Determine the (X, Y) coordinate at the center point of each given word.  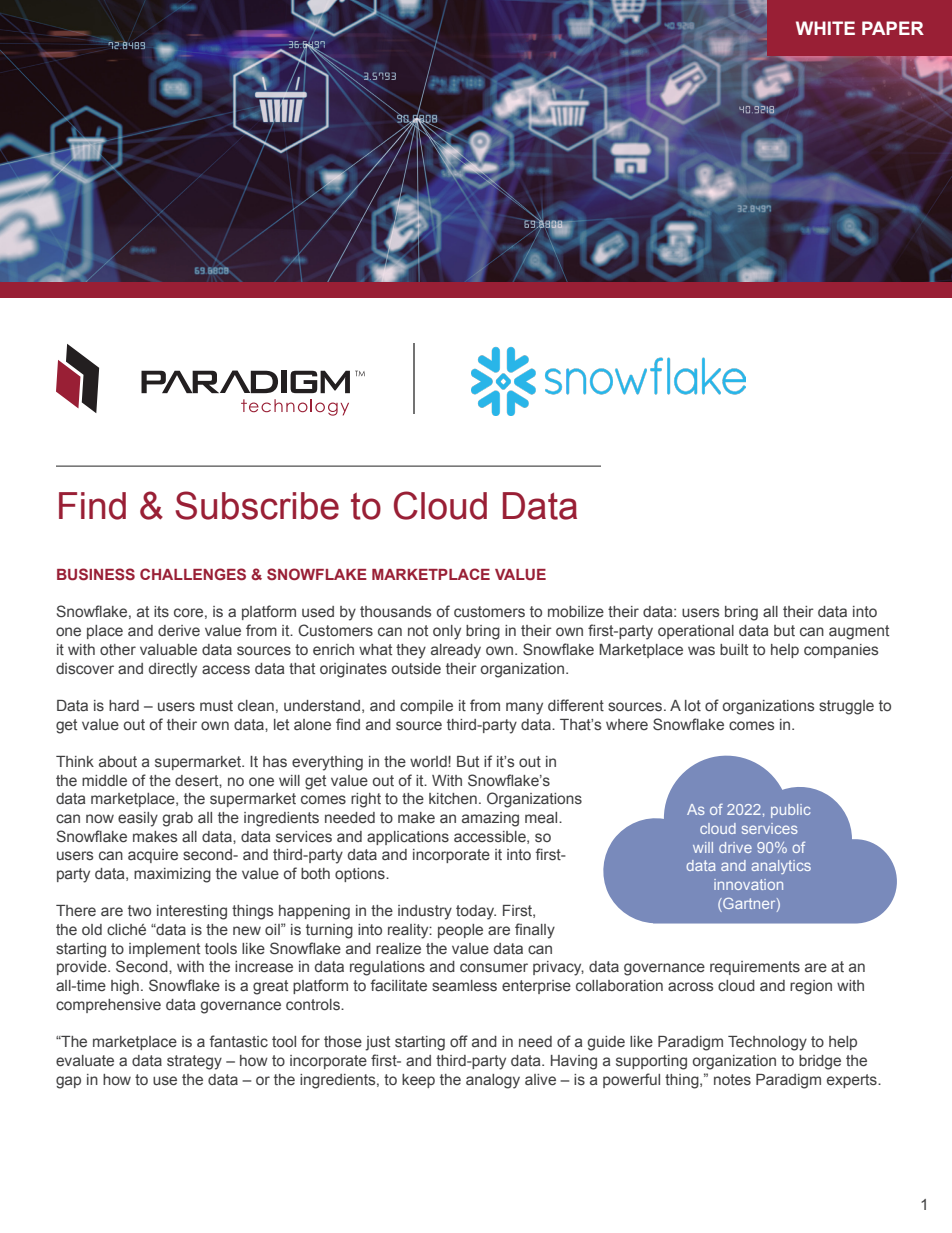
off (459, 1041)
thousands (395, 611)
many (524, 708)
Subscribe (257, 505)
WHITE (825, 28)
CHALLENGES (193, 574)
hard (124, 705)
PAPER (893, 28)
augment (859, 632)
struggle (846, 707)
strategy (194, 1062)
